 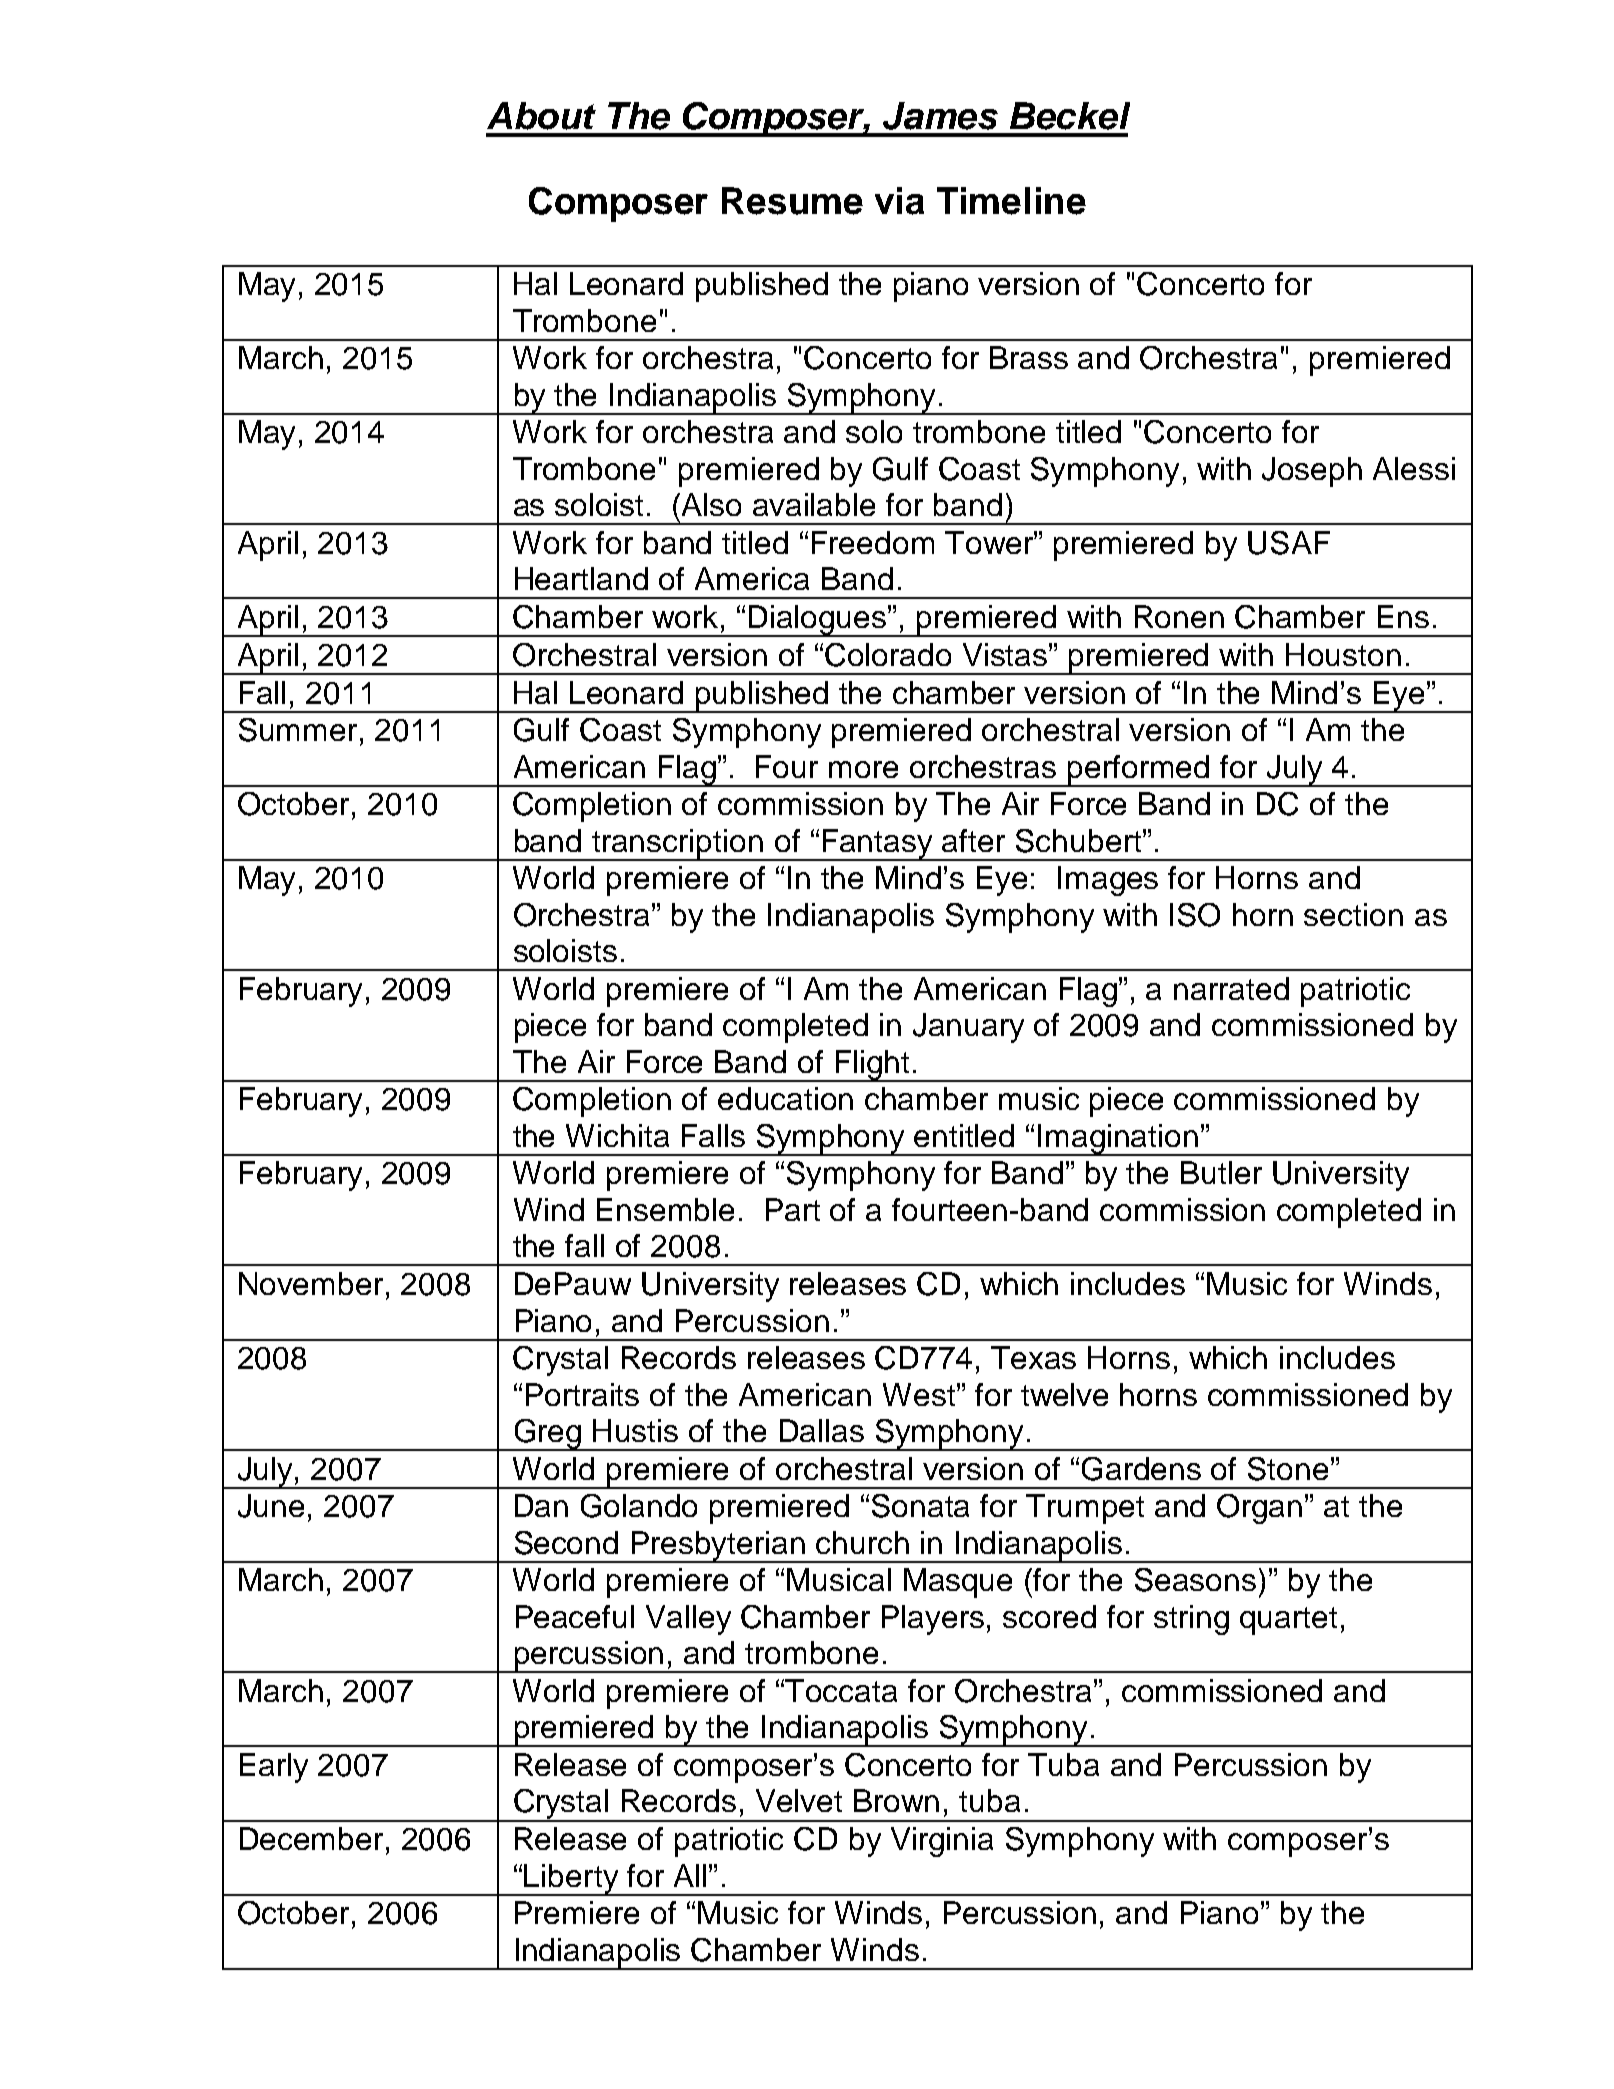 I want to click on December, so click(x=311, y=1838).
